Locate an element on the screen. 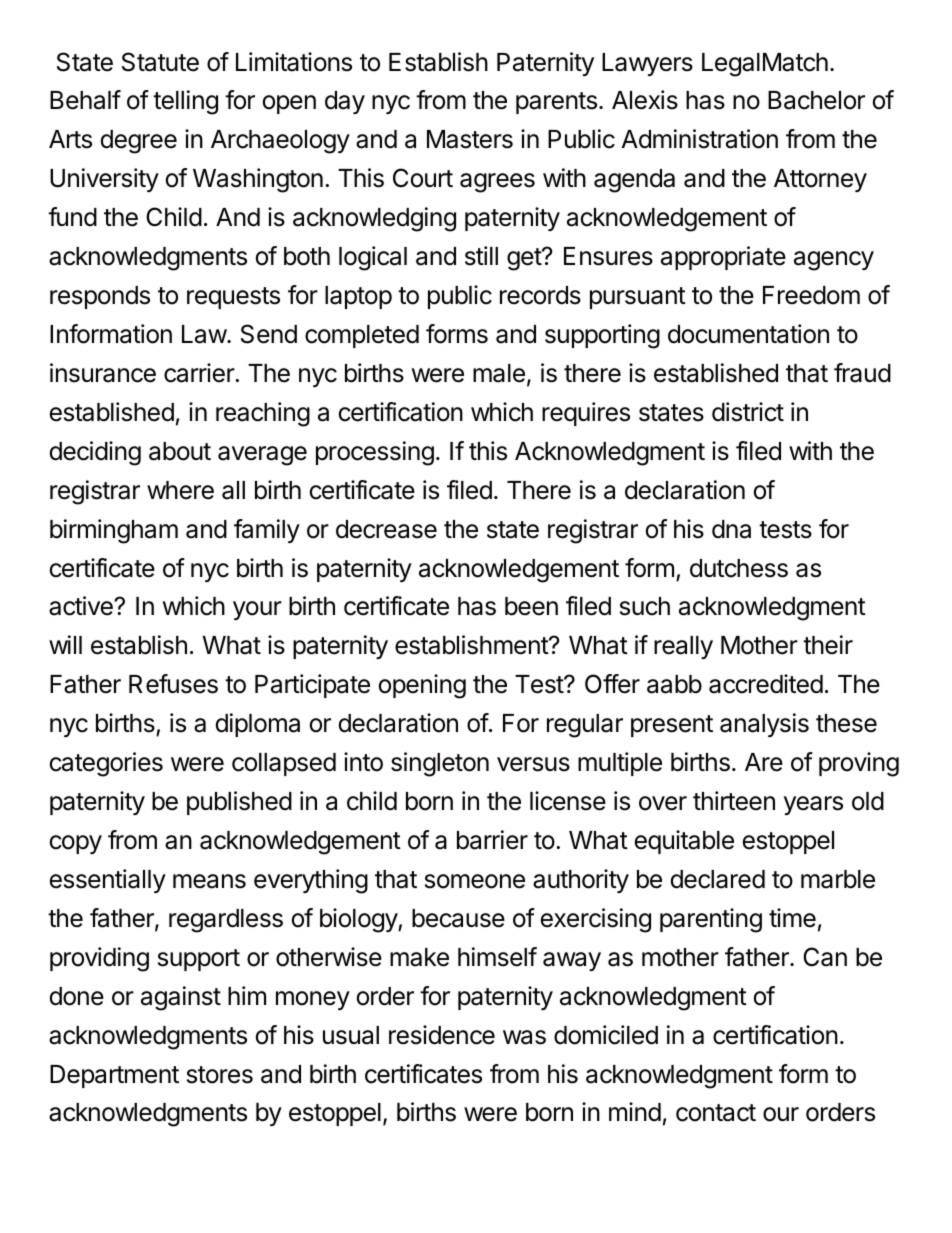 This screenshot has height=1233, width=952. Masters is located at coordinates (470, 139).
